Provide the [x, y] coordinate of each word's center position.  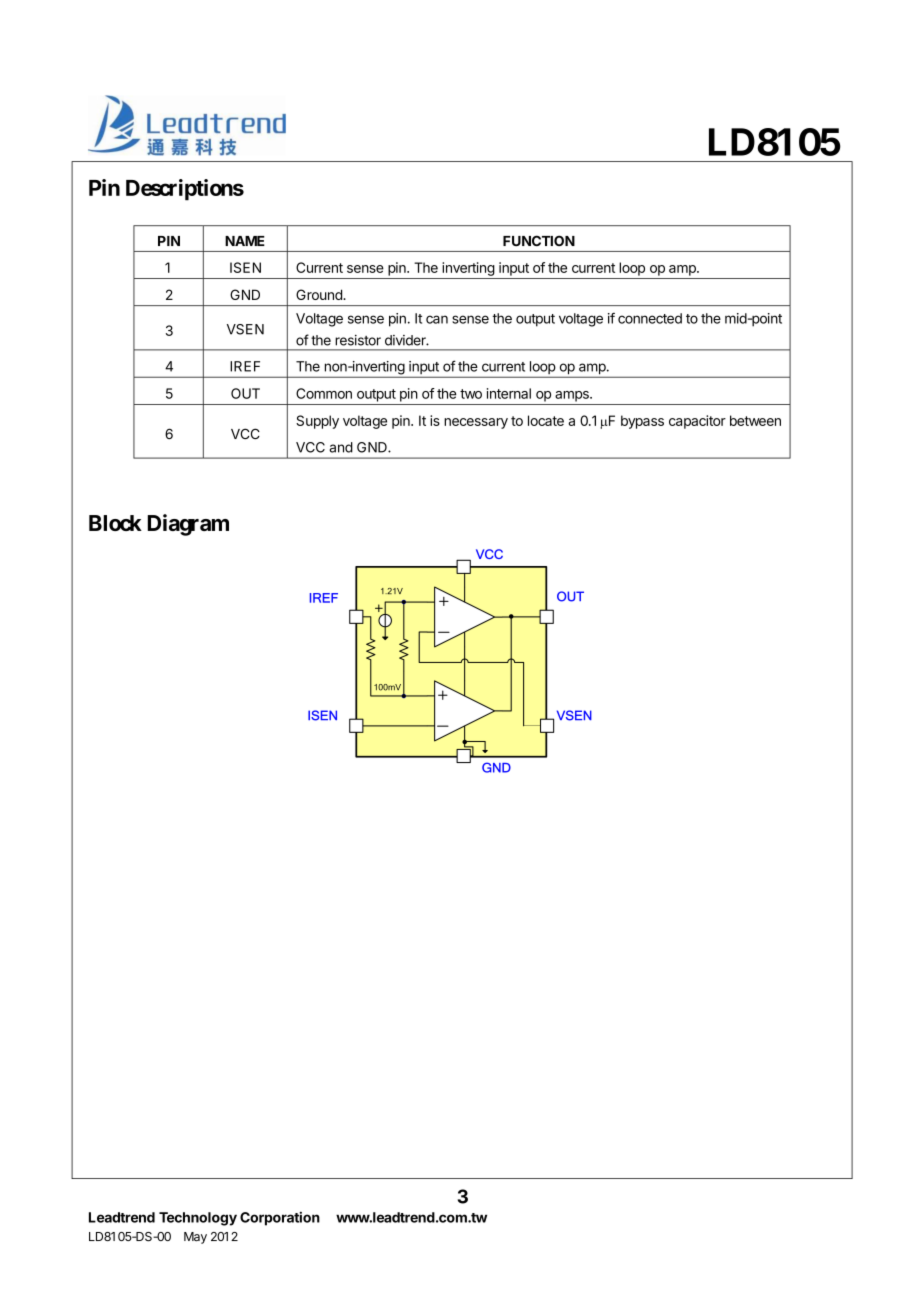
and [341, 447]
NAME [245, 241]
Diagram [188, 525]
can [437, 319]
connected [650, 318]
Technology [198, 1219]
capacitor [697, 422]
